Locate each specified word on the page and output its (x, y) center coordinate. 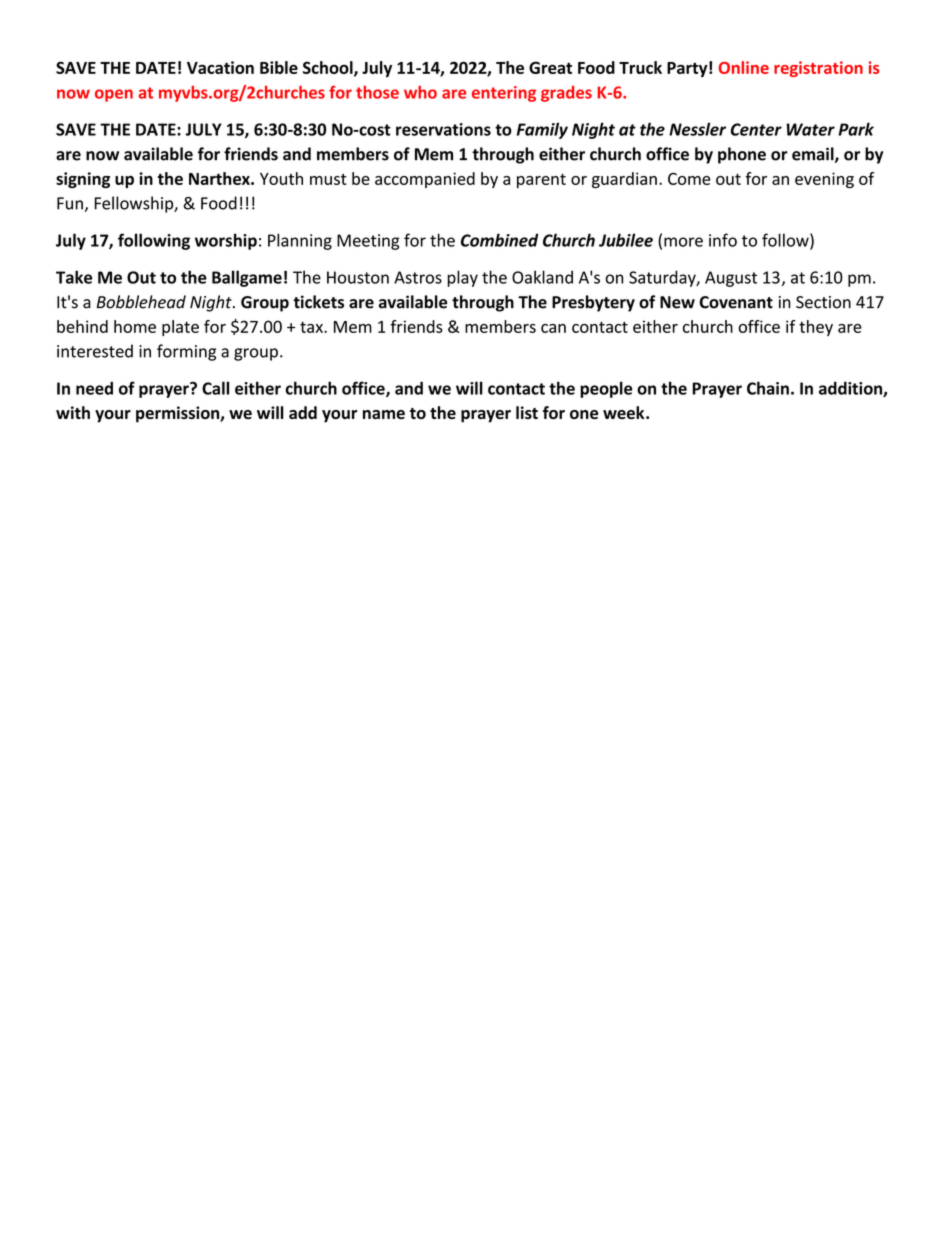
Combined (499, 240)
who (420, 92)
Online (744, 67)
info (723, 240)
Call (215, 388)
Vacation (220, 67)
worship (226, 241)
